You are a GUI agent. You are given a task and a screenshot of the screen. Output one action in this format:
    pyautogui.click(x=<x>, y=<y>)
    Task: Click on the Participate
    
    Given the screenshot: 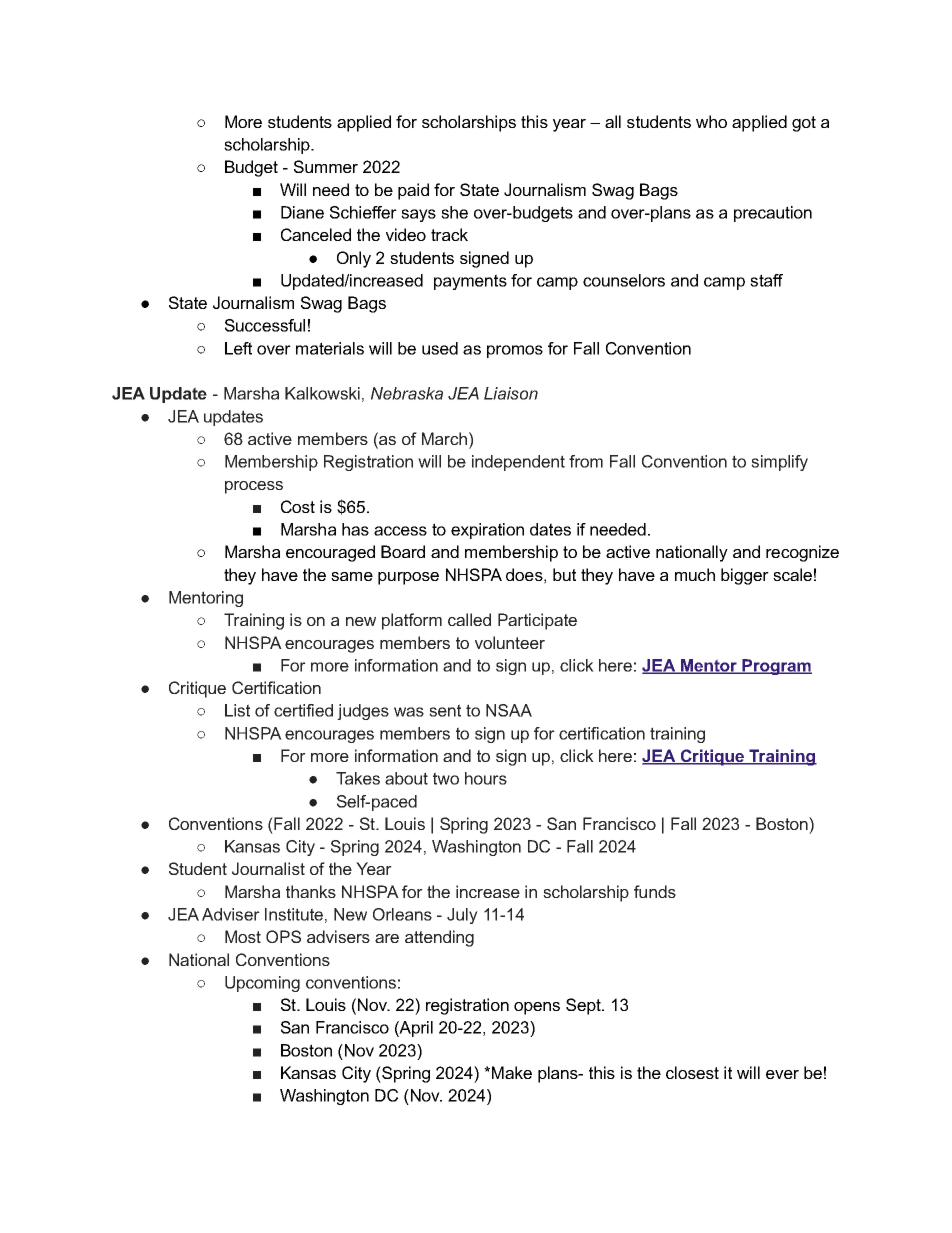 What is the action you would take?
    pyautogui.click(x=537, y=621)
